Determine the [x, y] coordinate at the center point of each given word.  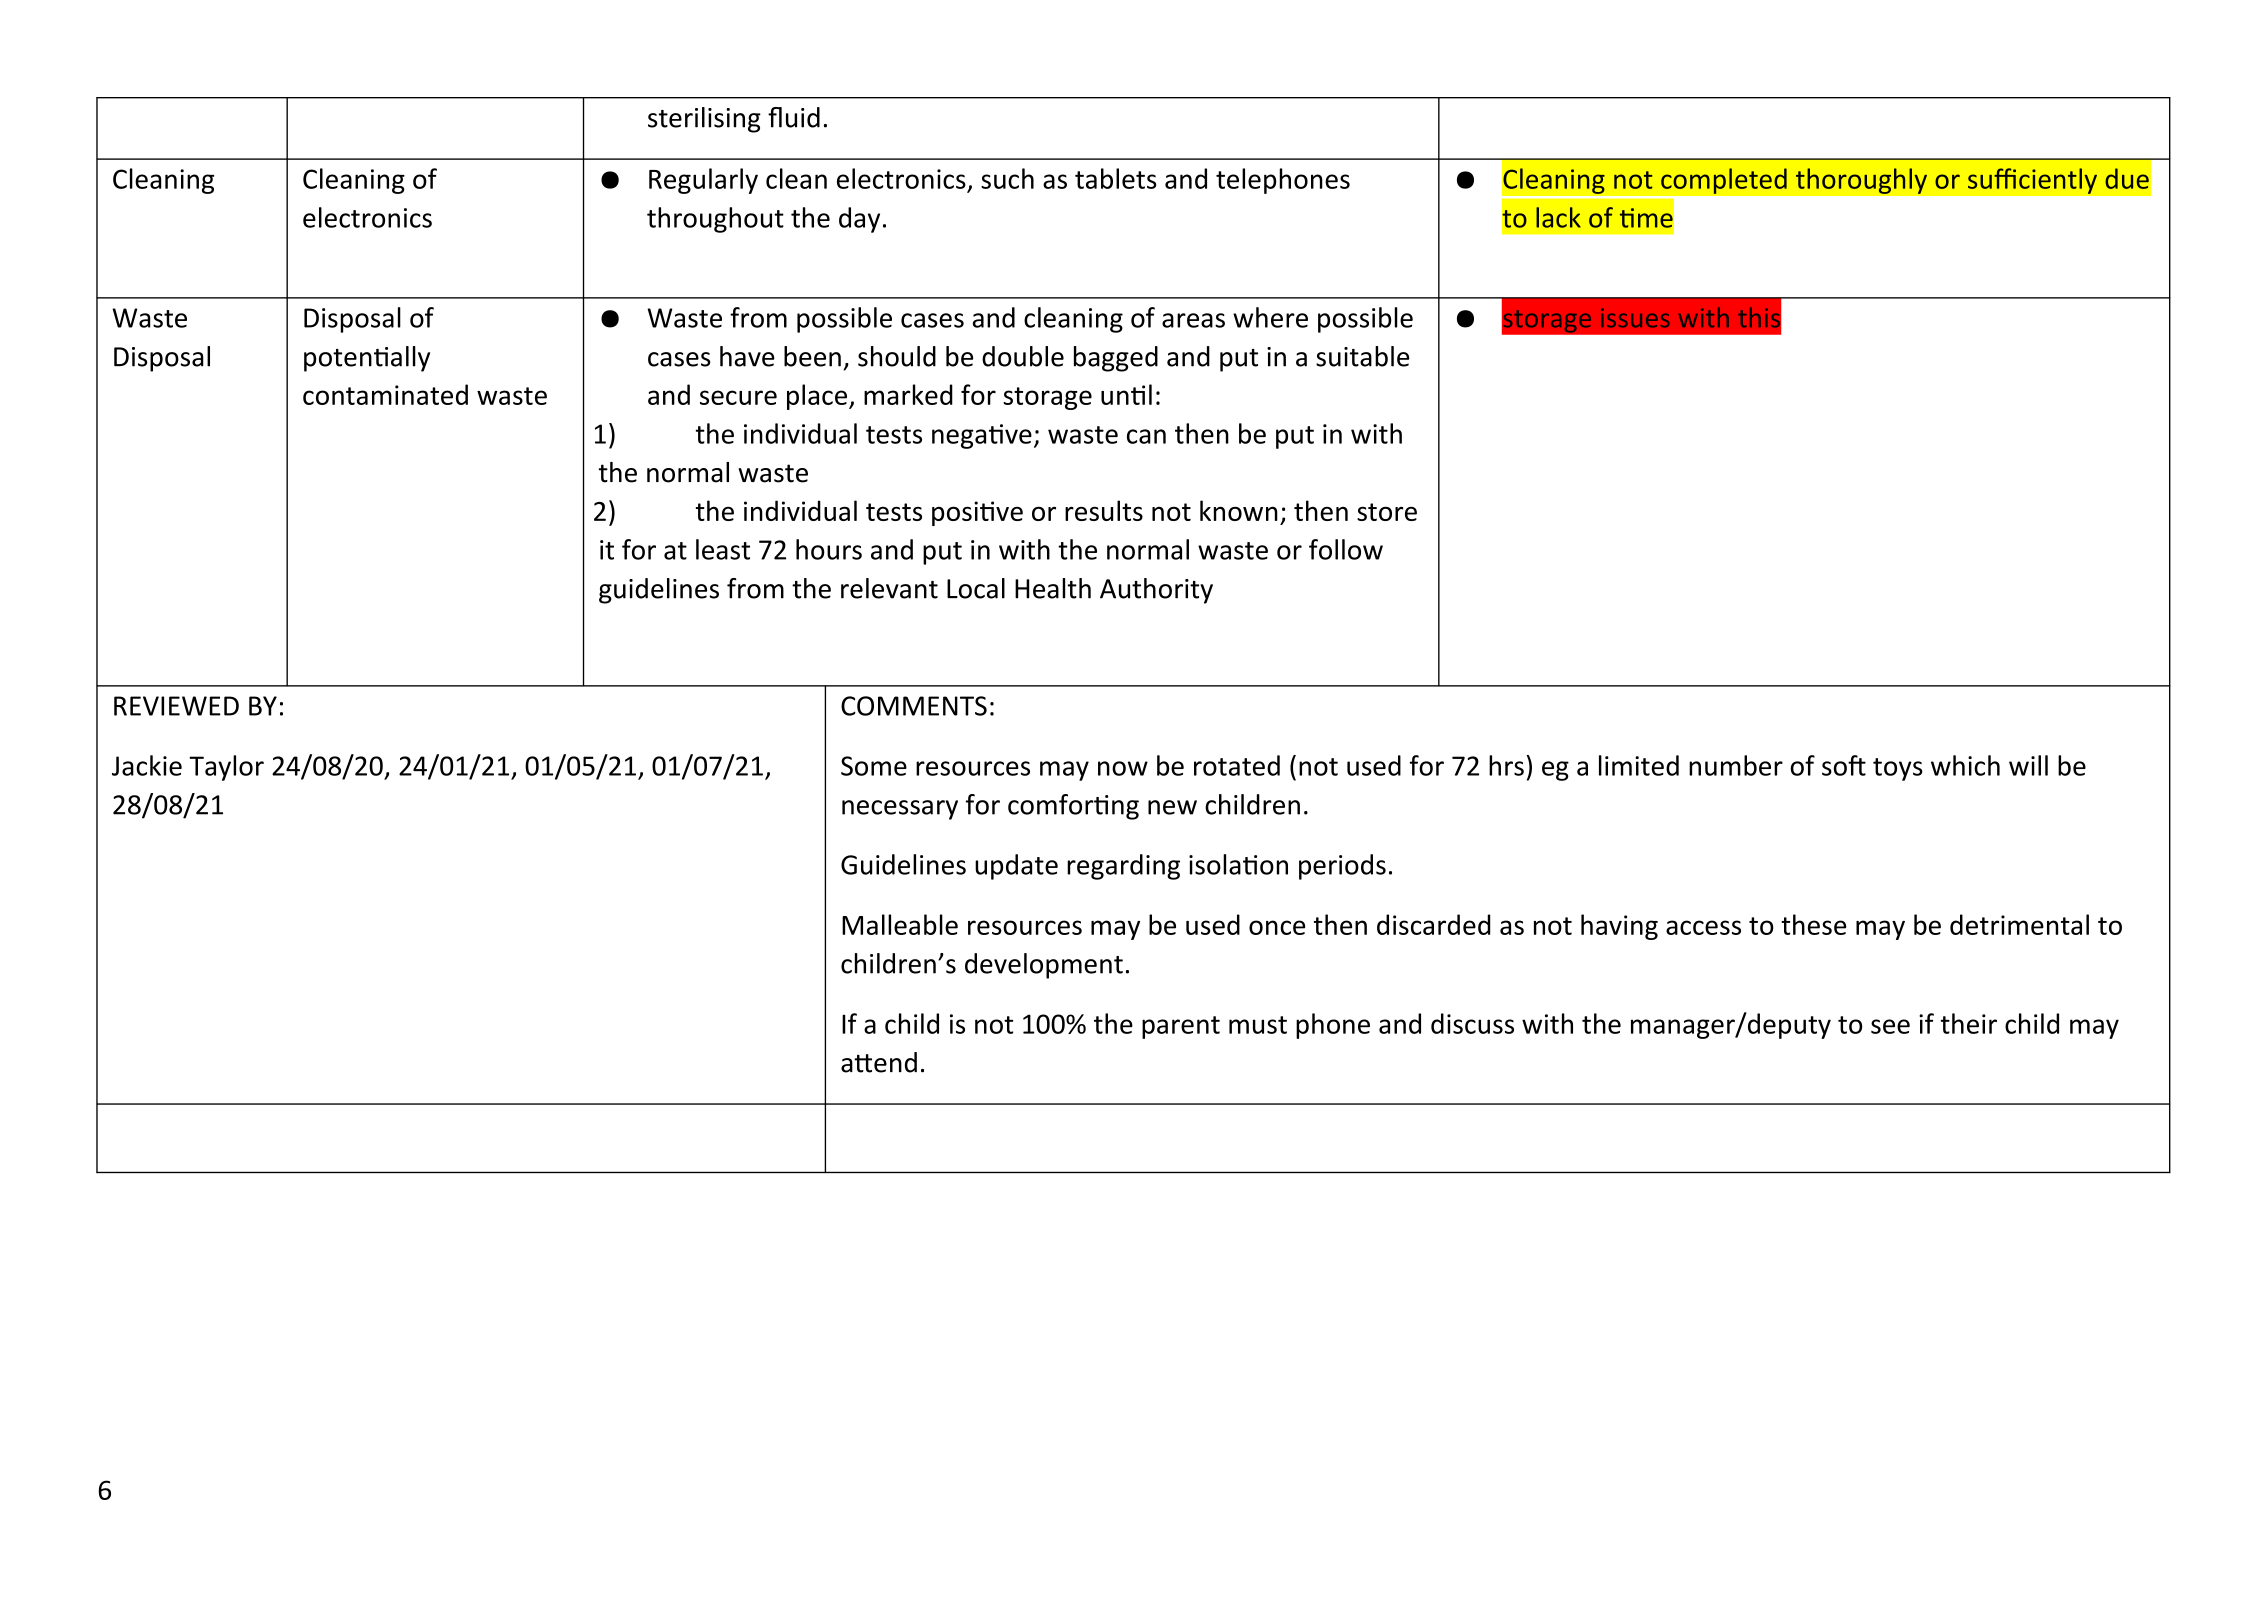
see [1890, 1026]
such [1007, 178]
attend [879, 1062]
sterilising [704, 120]
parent [1181, 1027]
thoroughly [1861, 181]
